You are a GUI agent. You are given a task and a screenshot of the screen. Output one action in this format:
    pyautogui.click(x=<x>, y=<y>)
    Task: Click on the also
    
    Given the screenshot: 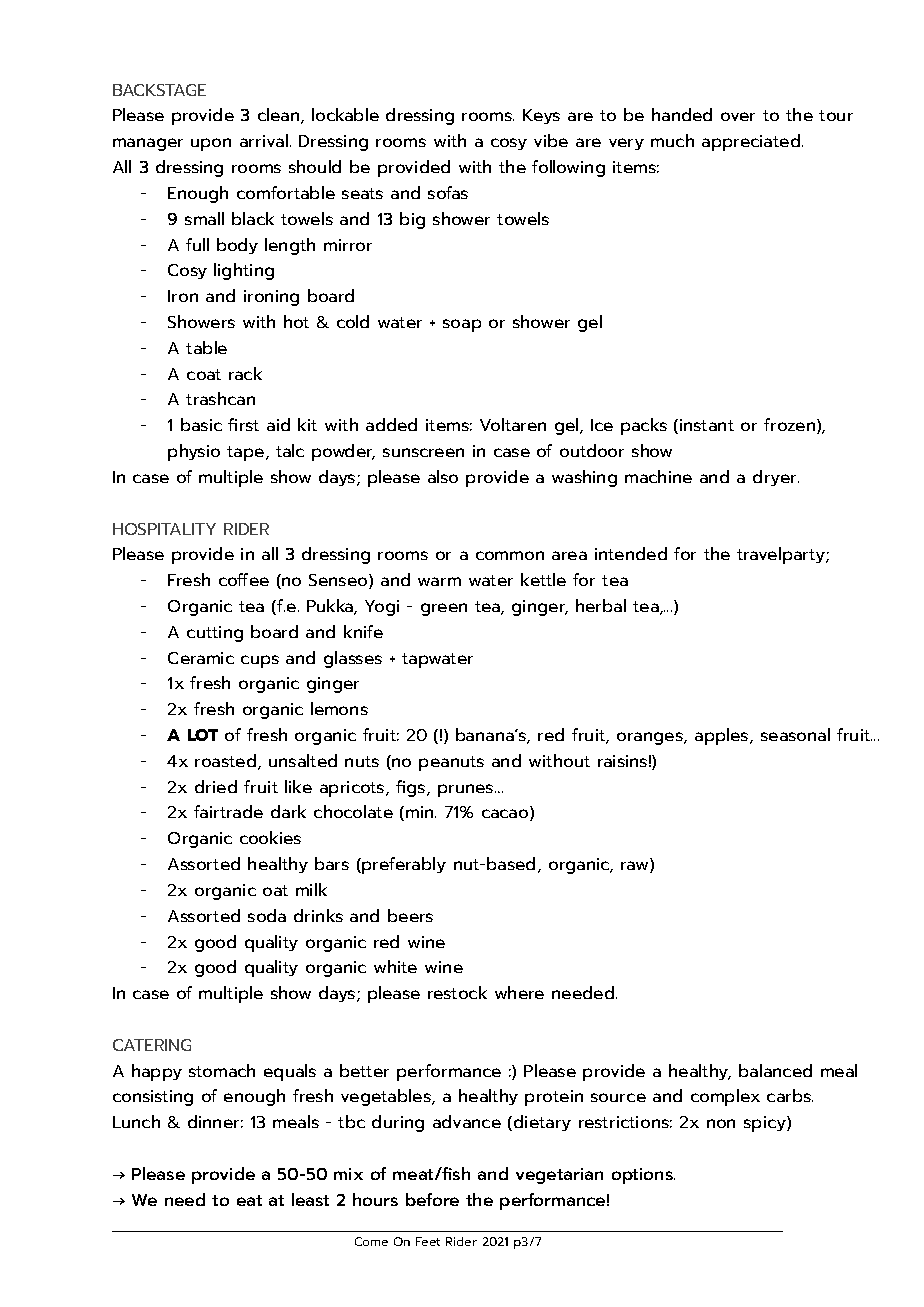 What is the action you would take?
    pyautogui.click(x=443, y=476)
